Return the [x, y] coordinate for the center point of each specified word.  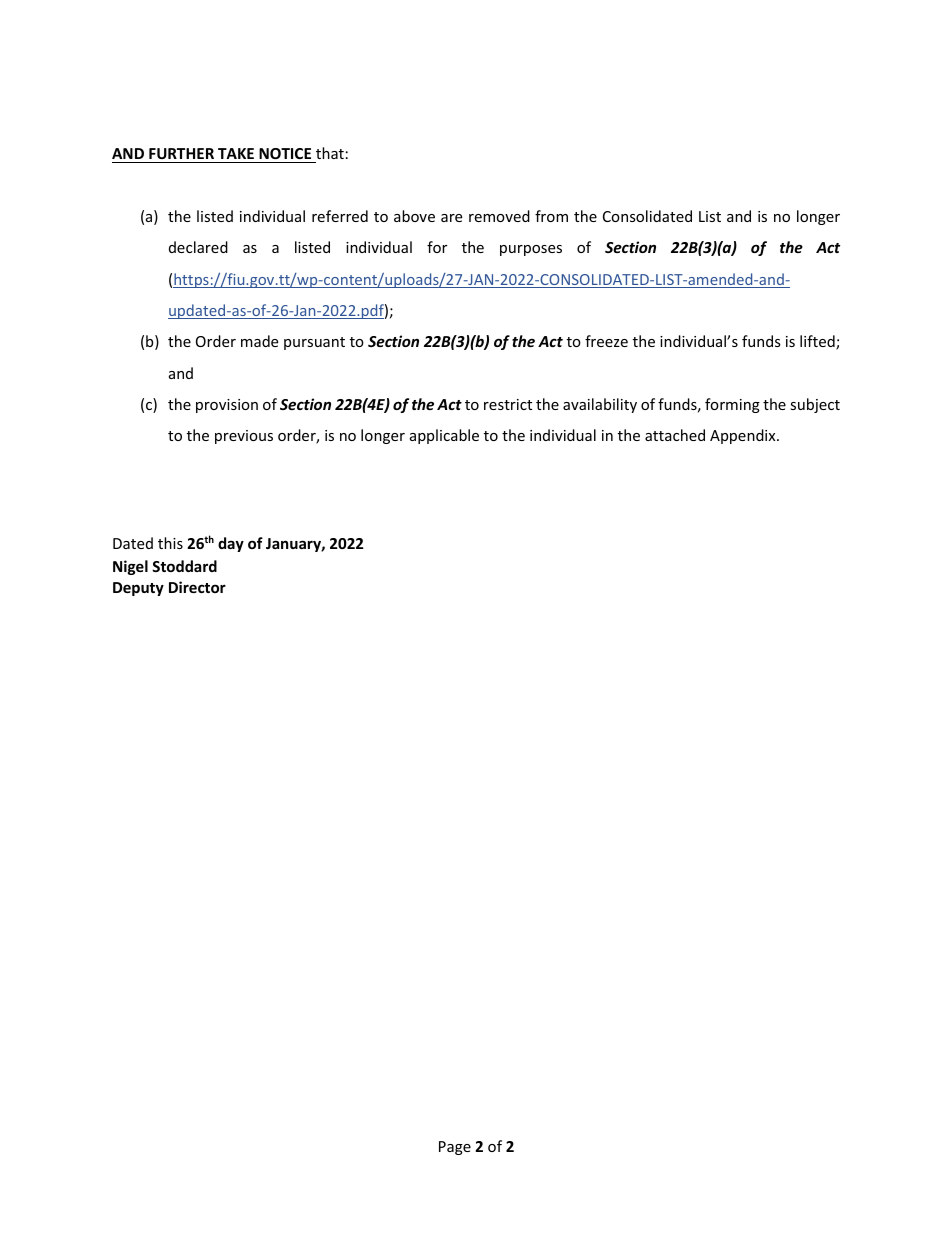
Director [197, 587]
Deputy [138, 589]
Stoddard [184, 566]
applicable [444, 436]
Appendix [744, 436]
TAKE [236, 153]
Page [455, 1148]
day [231, 544]
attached [675, 435]
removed [499, 216]
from [551, 216]
